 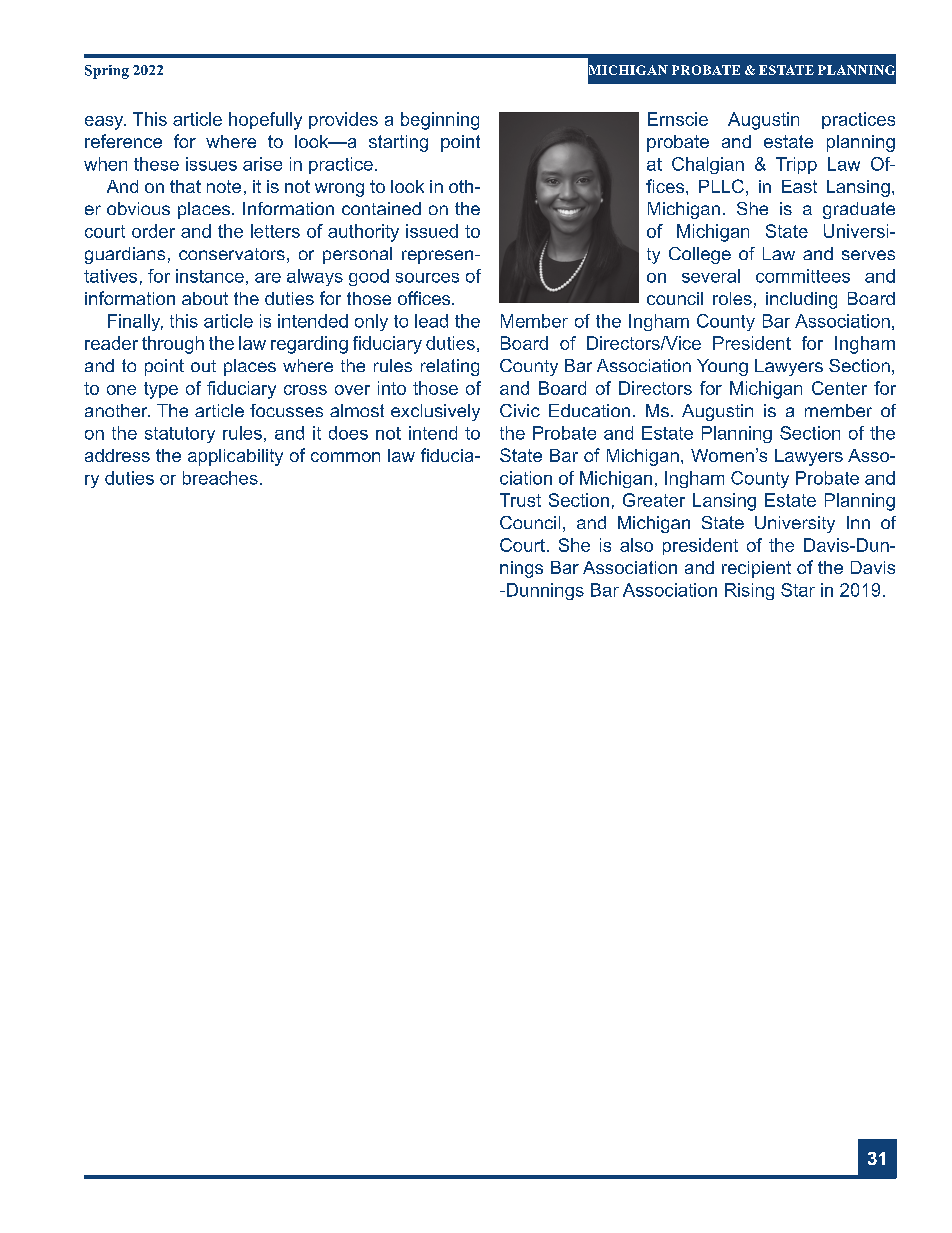 I want to click on through, so click(x=173, y=345).
